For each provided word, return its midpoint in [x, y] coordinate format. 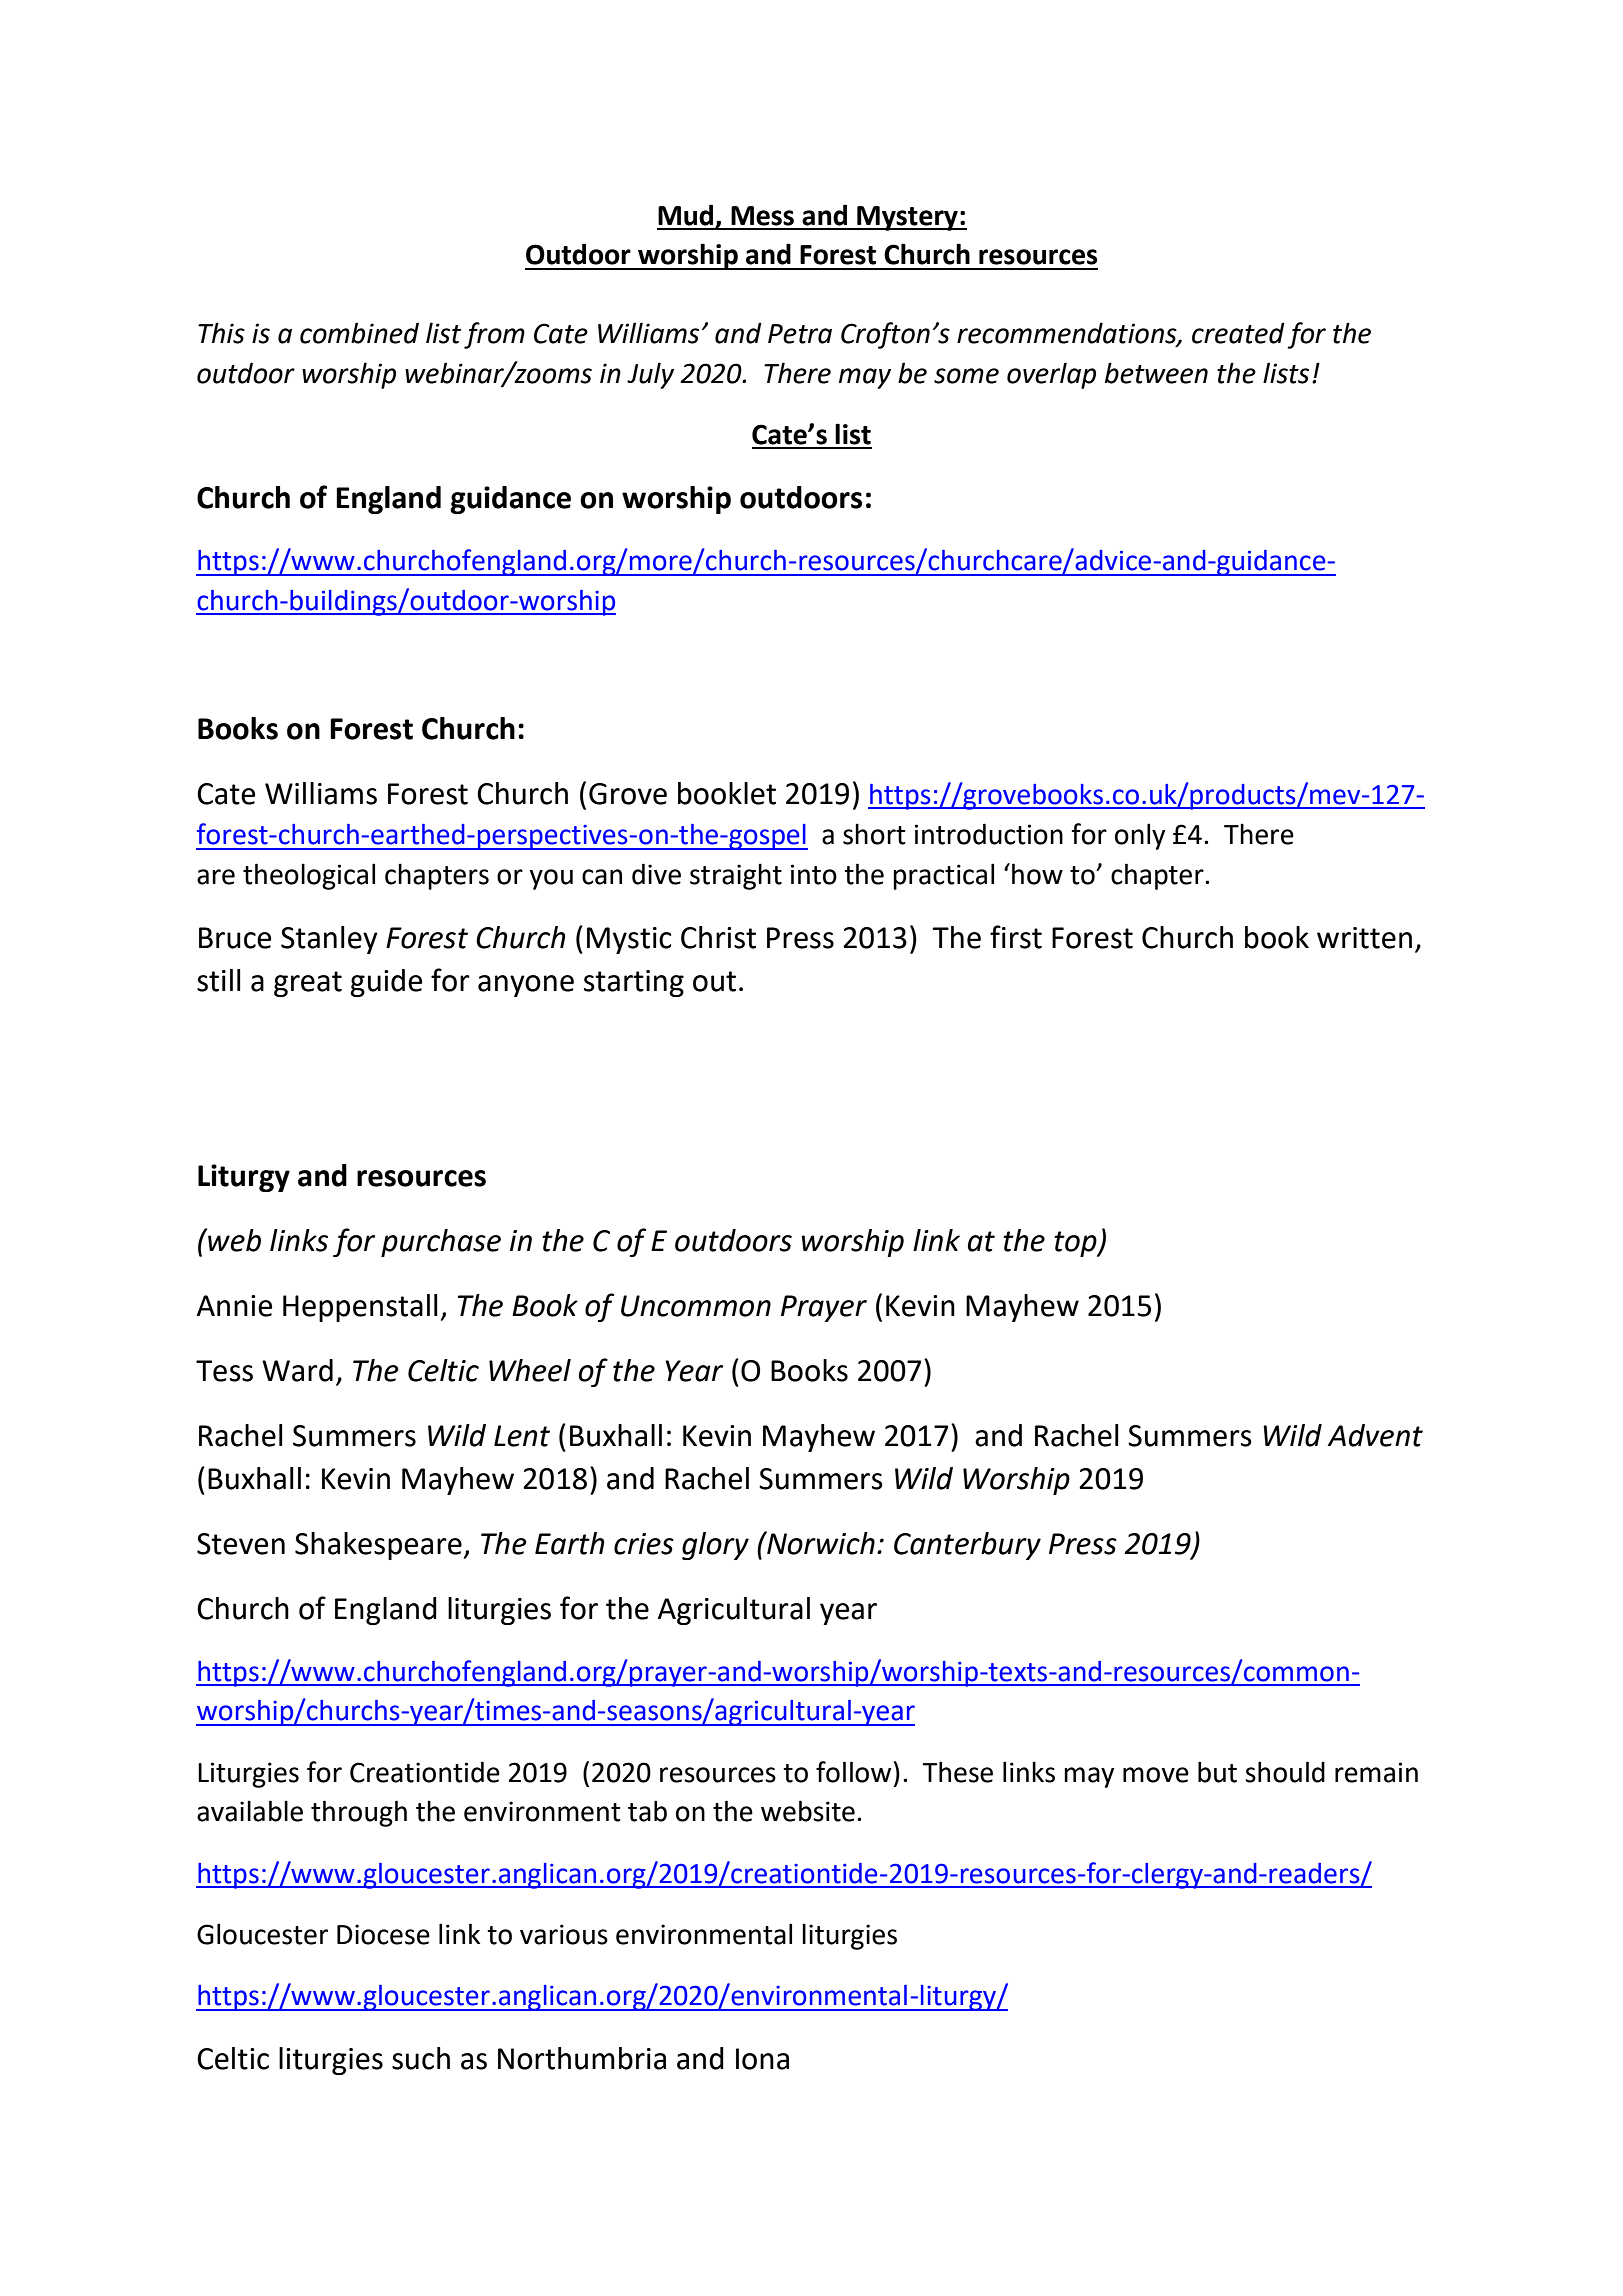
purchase [441, 1243]
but [1217, 1772]
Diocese [383, 1934]
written [1364, 938]
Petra [800, 334]
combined [359, 333]
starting [634, 983]
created [1238, 333]
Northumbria [582, 2058]
